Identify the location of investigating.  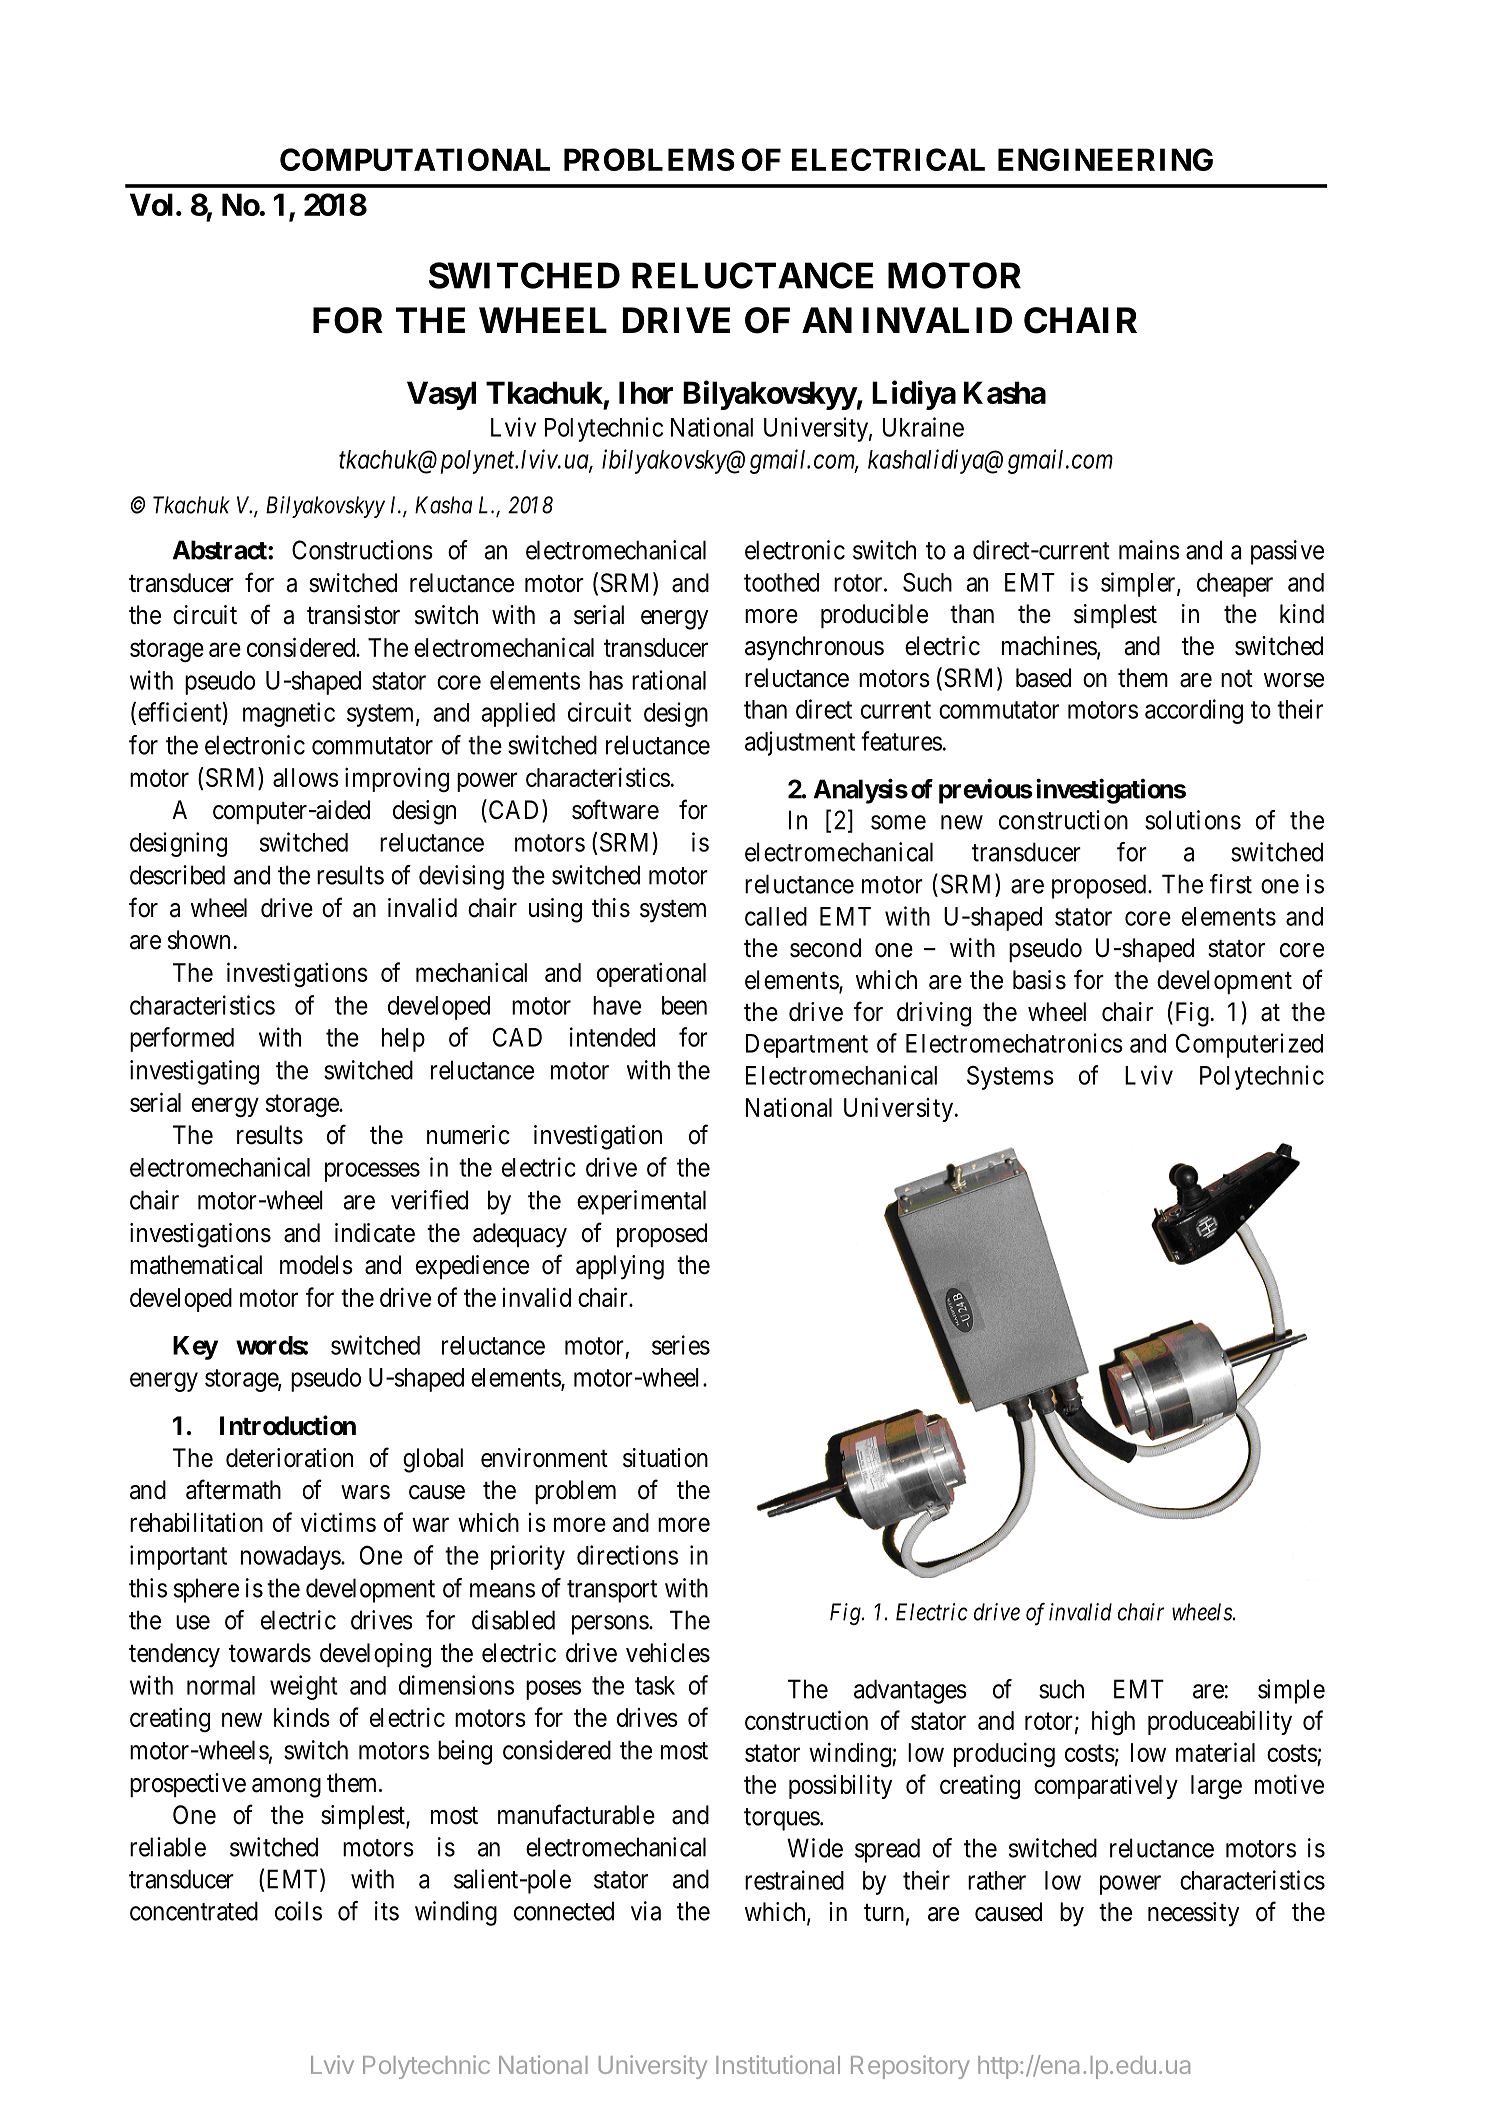
(194, 1072).
